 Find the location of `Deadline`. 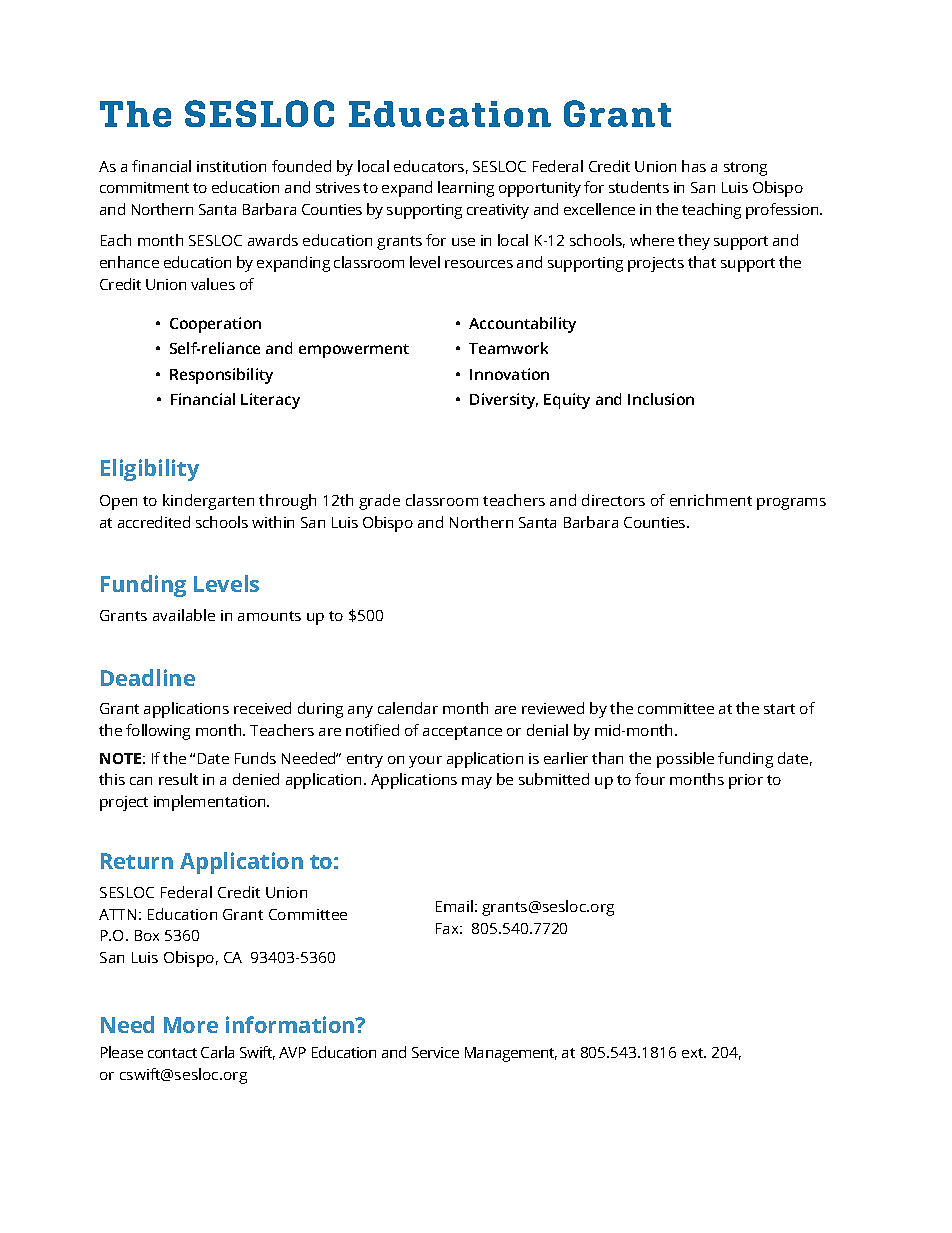

Deadline is located at coordinates (148, 677).
